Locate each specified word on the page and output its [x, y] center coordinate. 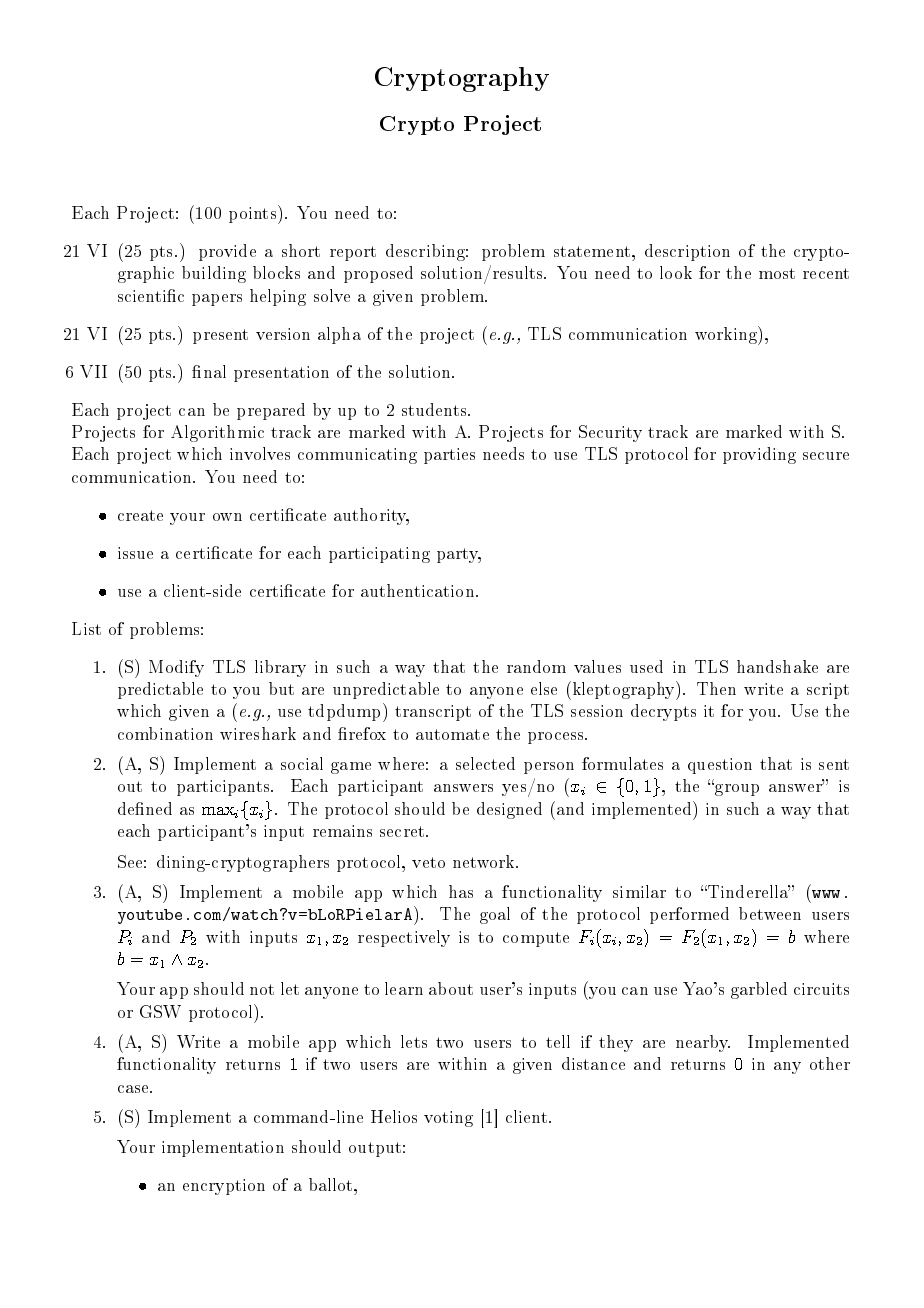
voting [448, 1119]
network [485, 861]
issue [135, 553]
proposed [378, 274]
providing [759, 455]
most [777, 273]
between [770, 913]
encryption [224, 1187]
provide [227, 252]
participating [379, 555]
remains [342, 831]
